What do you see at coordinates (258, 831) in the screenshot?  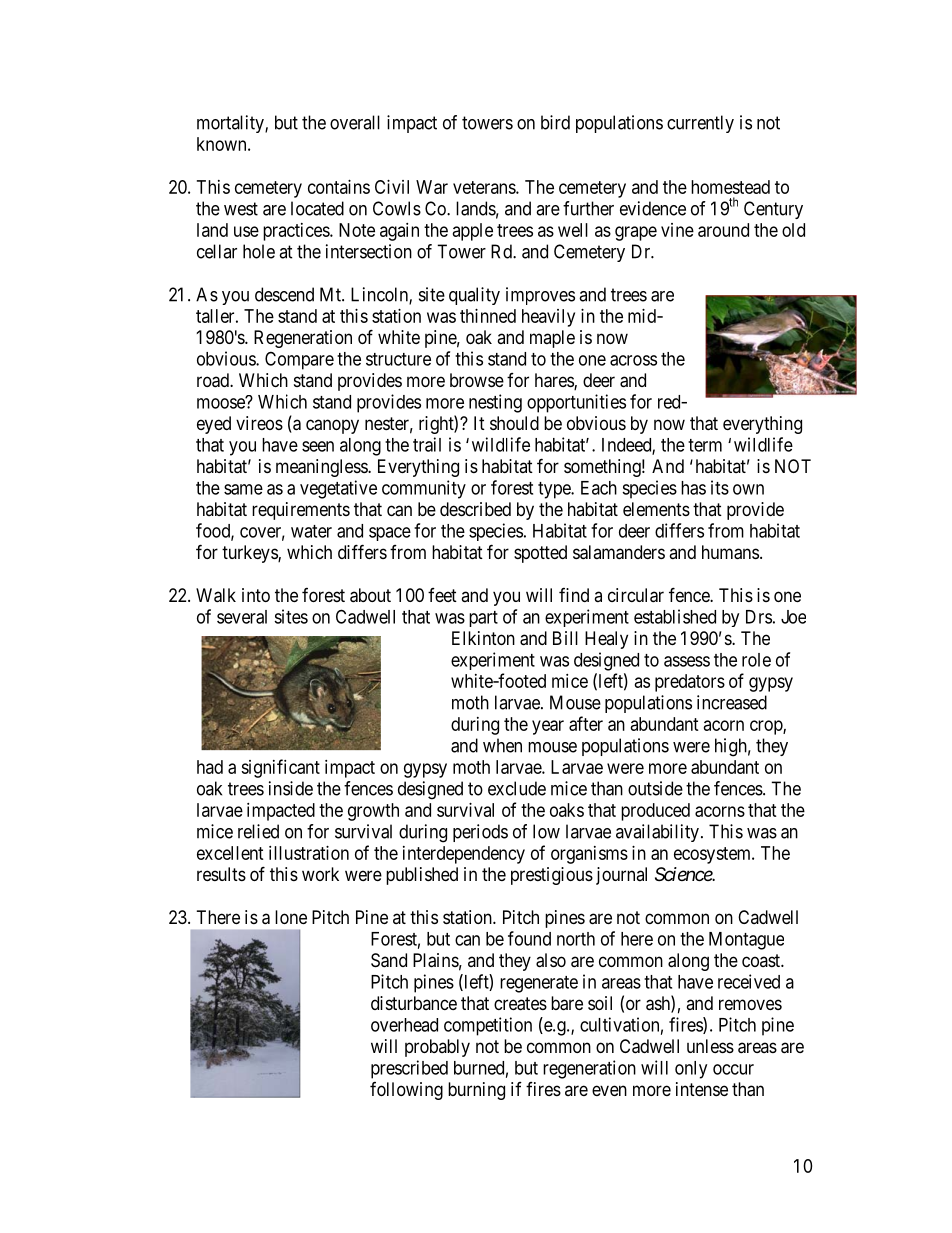 I see `relied` at bounding box center [258, 831].
